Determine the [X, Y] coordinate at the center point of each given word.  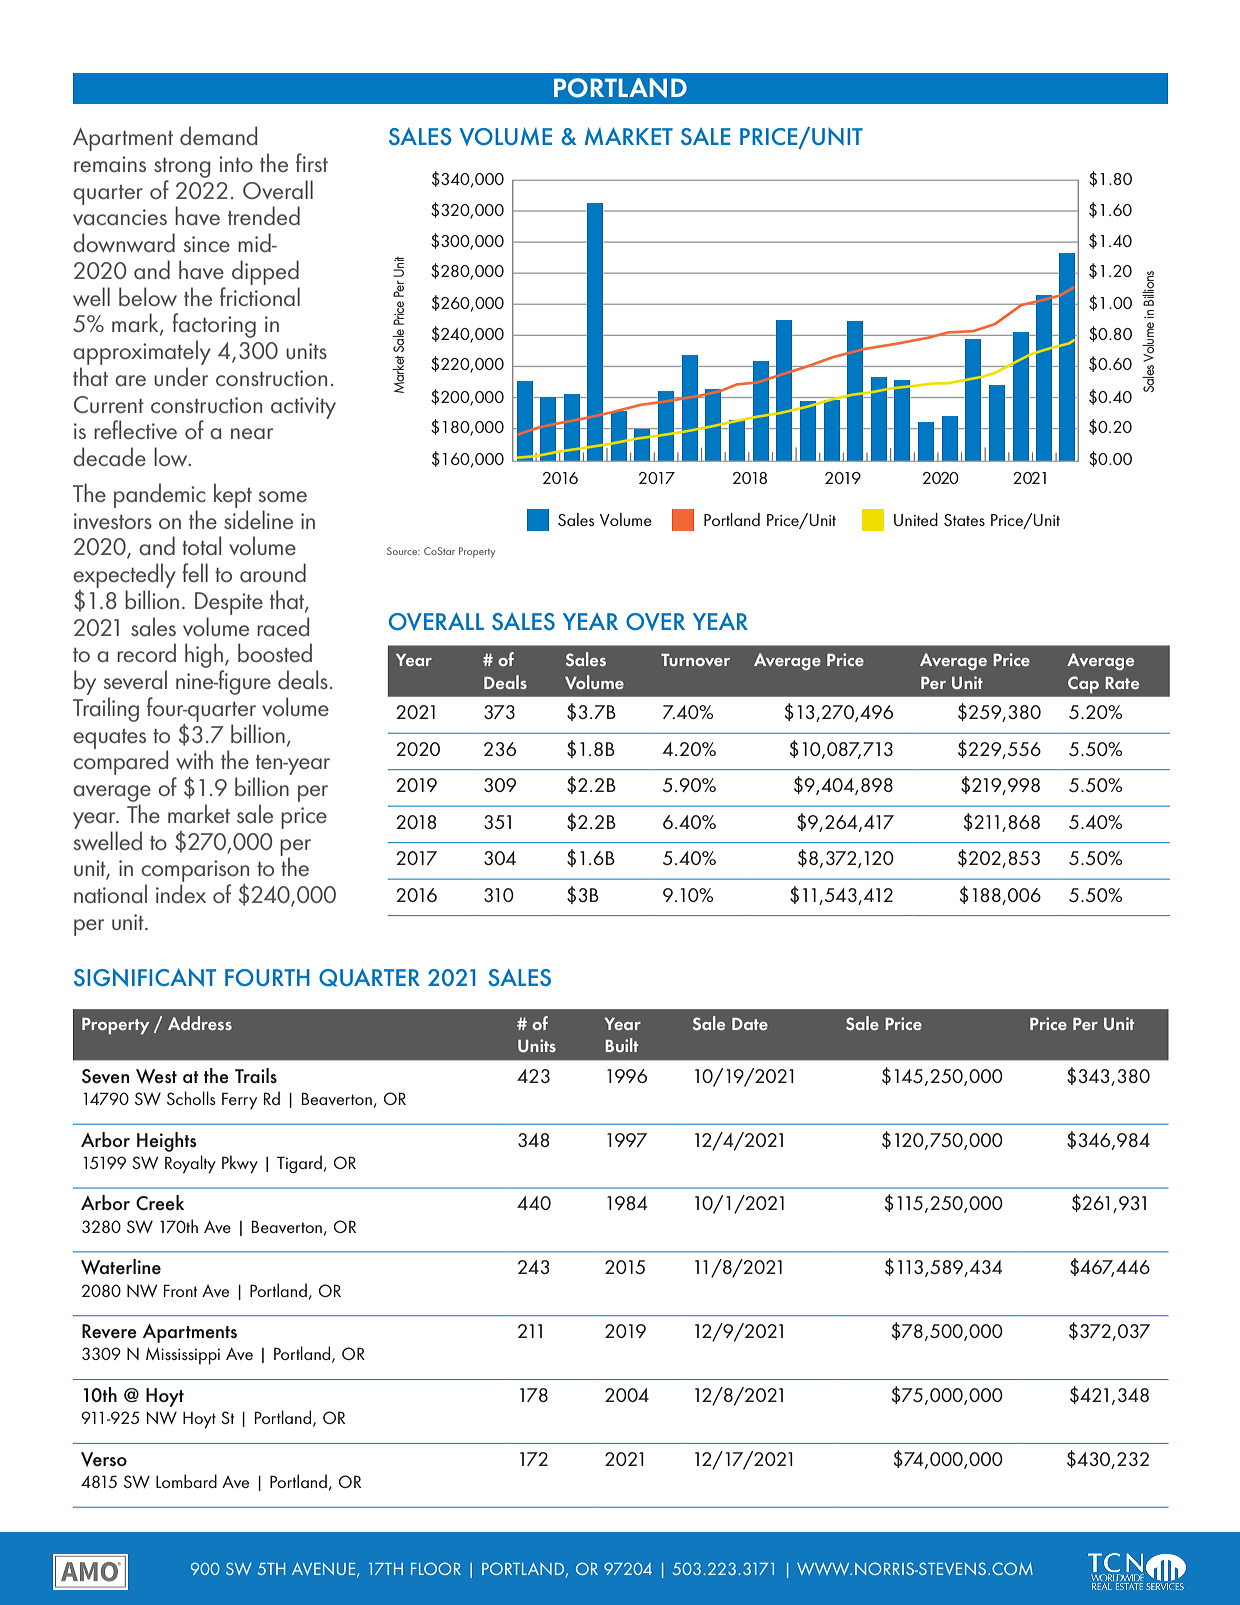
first [312, 162]
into [236, 164]
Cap [1083, 684]
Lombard [186, 1481]
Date [750, 1024]
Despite [229, 603]
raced [283, 626]
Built [621, 1045]
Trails [256, 1076]
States [964, 520]
